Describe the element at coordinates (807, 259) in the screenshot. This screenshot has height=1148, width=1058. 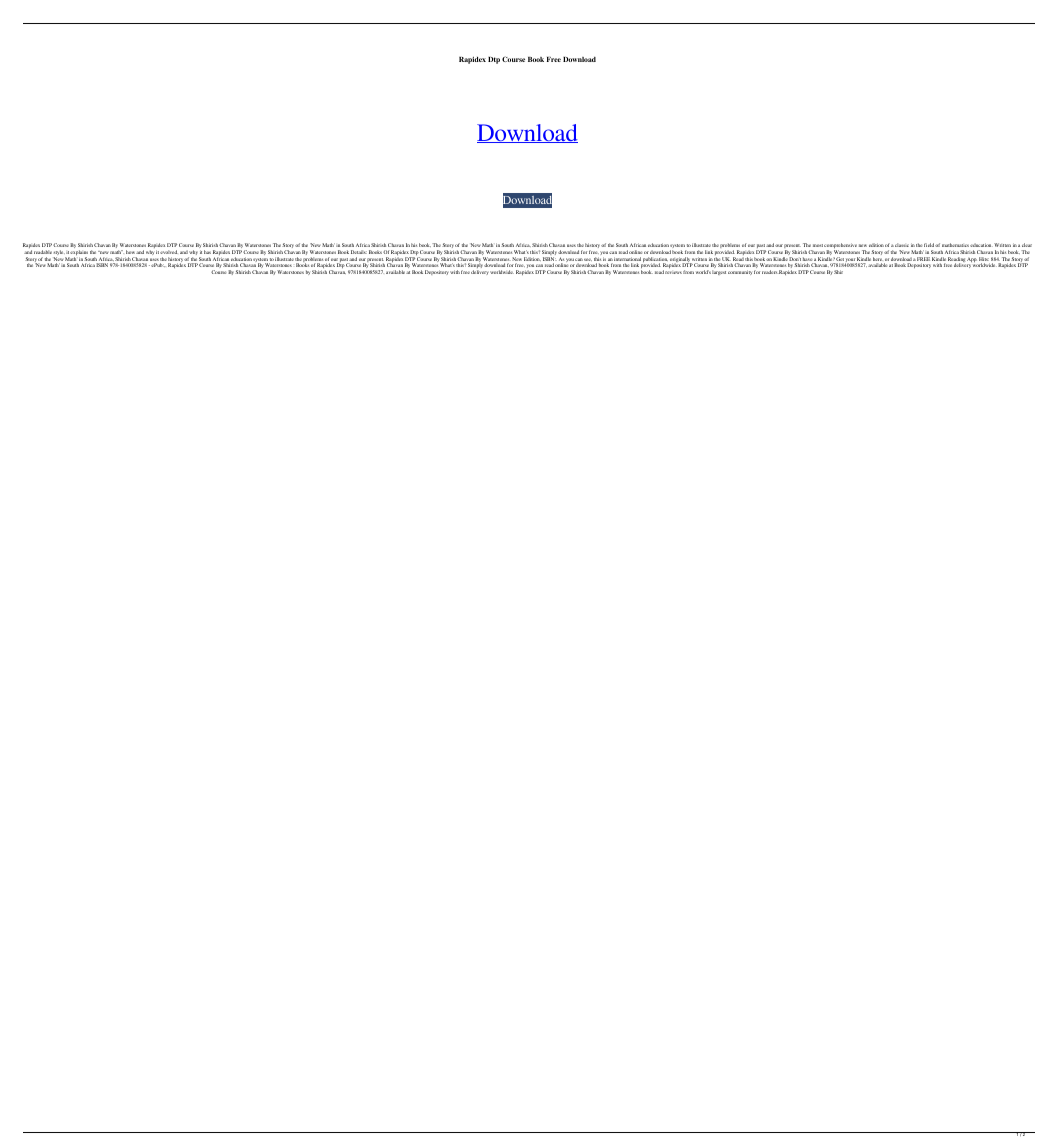
I see `have` at that location.
